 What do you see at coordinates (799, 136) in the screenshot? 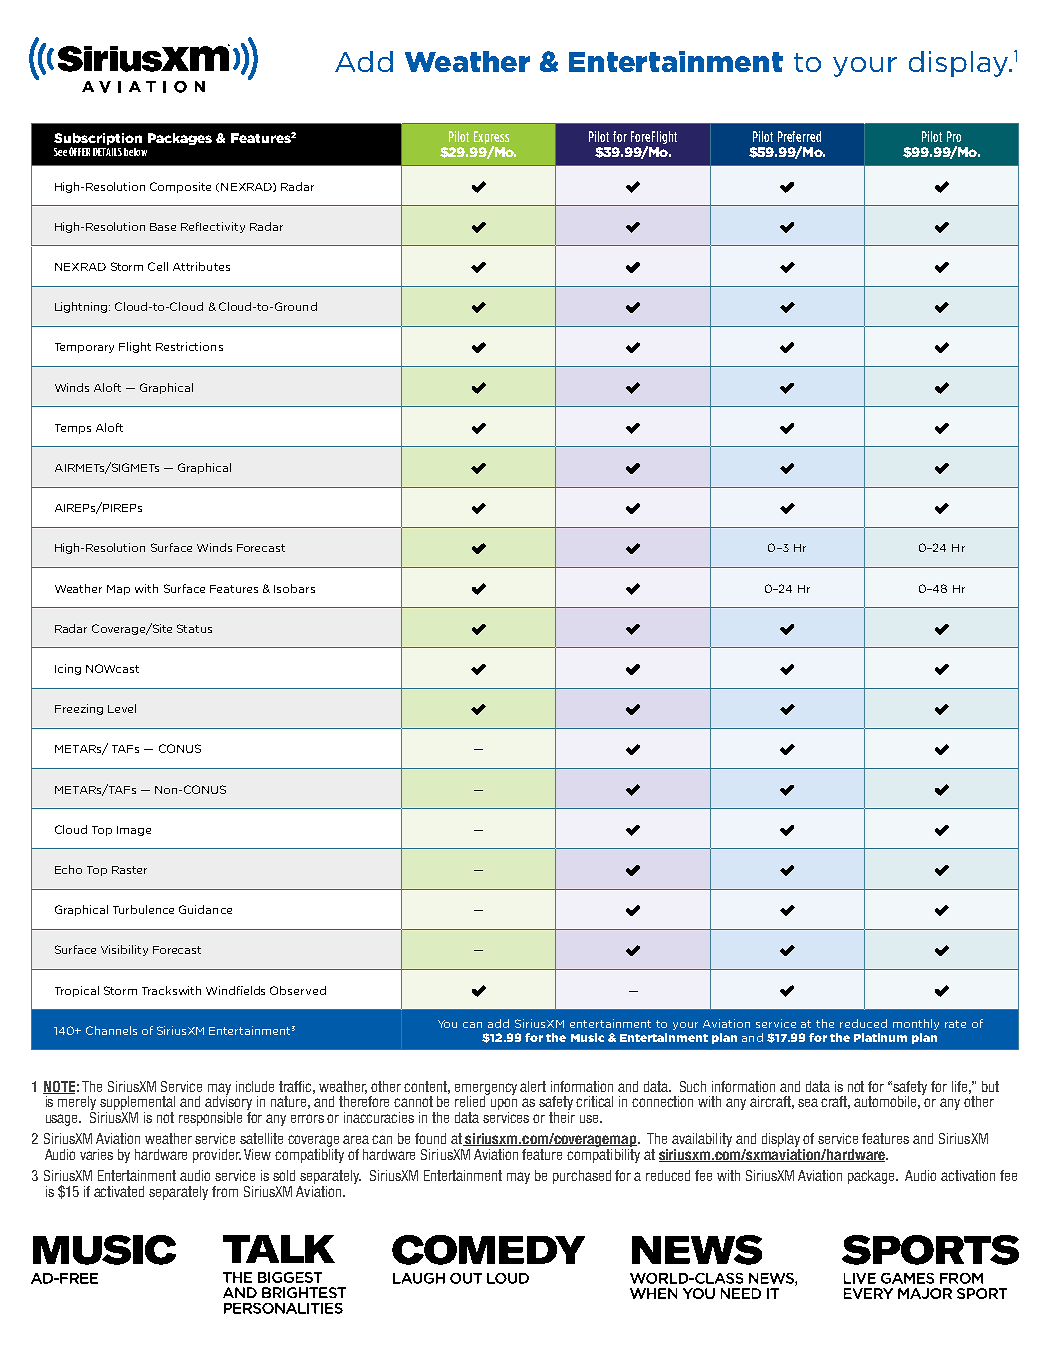
I see `Preferred` at bounding box center [799, 136].
